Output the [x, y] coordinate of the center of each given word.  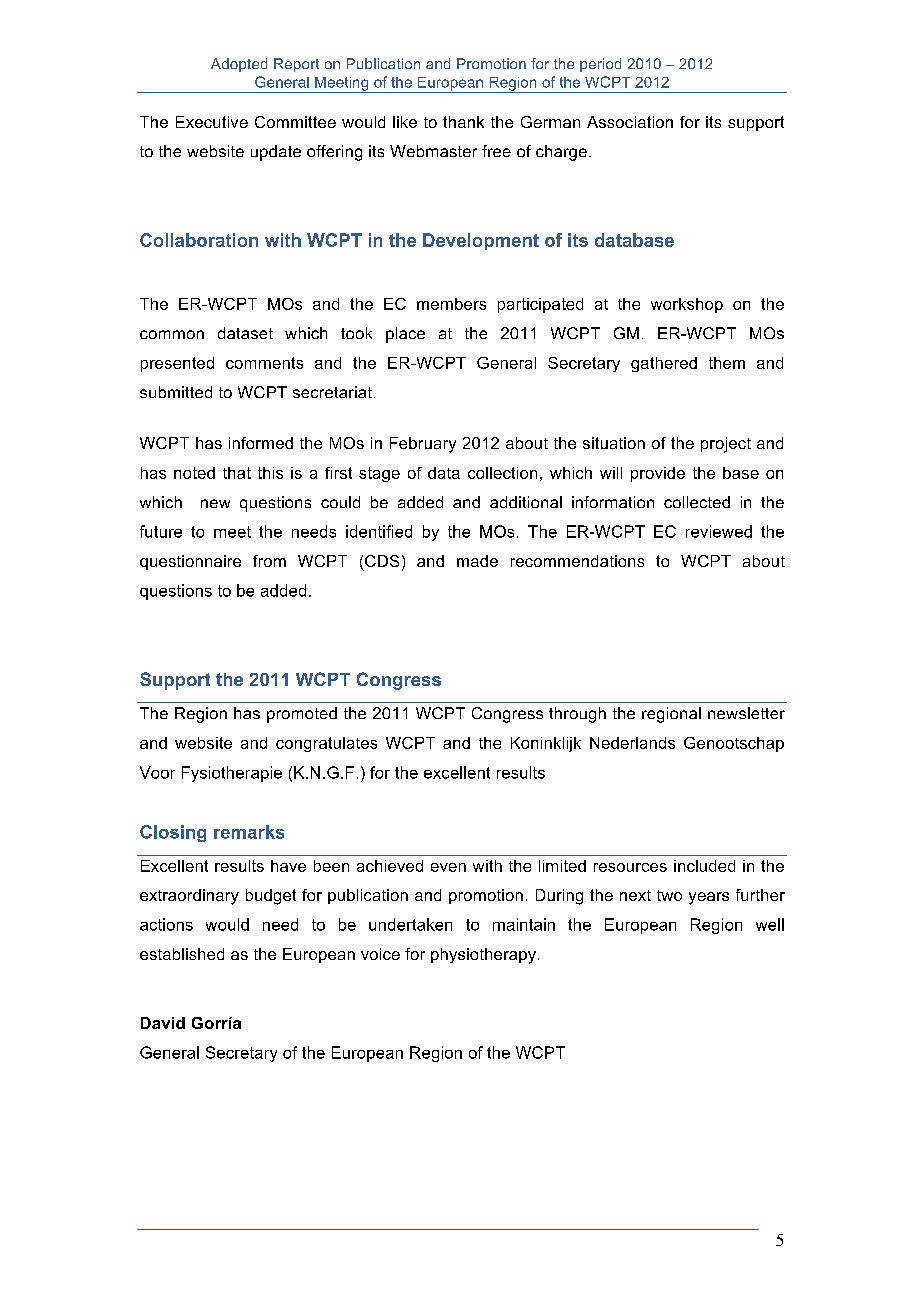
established [182, 954]
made [477, 561]
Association [630, 122]
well [770, 924]
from [269, 561]
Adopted [239, 65]
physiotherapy [483, 956]
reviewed [719, 531]
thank [463, 122]
